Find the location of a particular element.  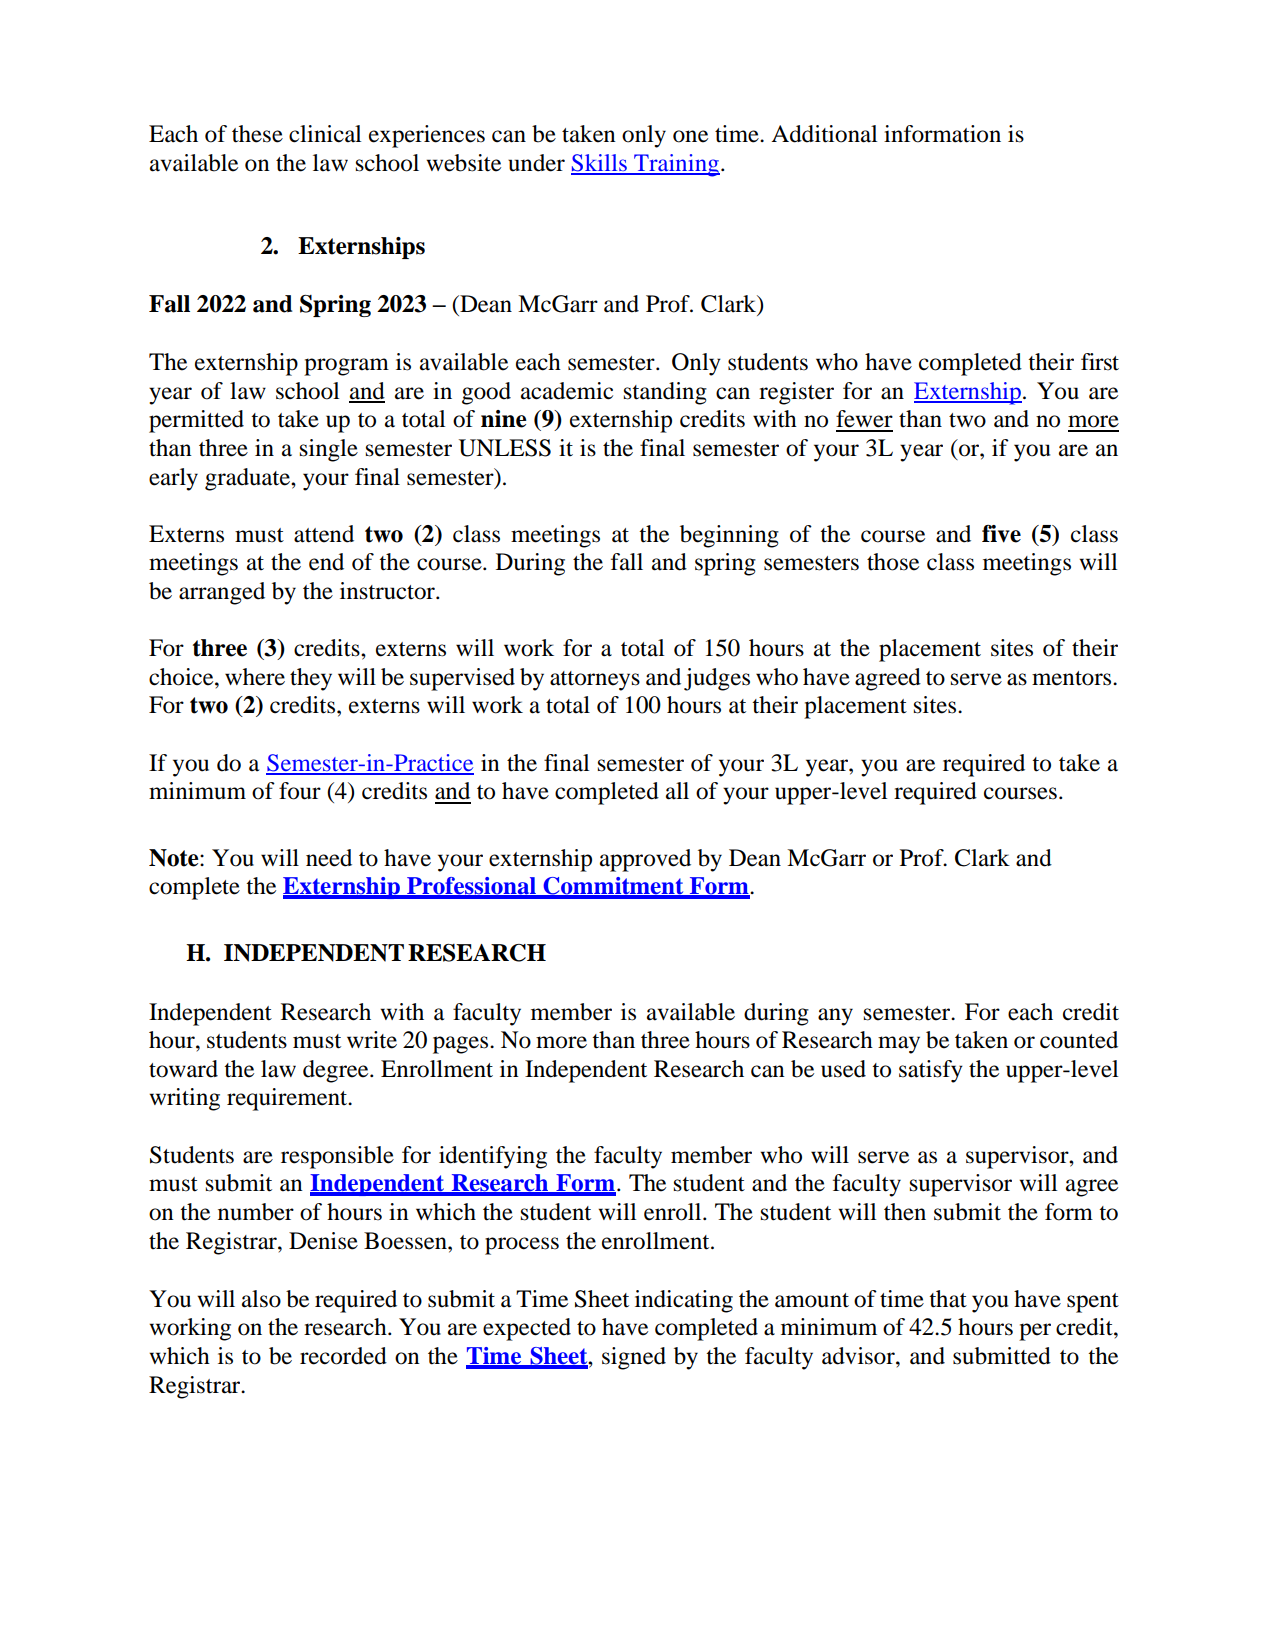

also is located at coordinates (261, 1299).
